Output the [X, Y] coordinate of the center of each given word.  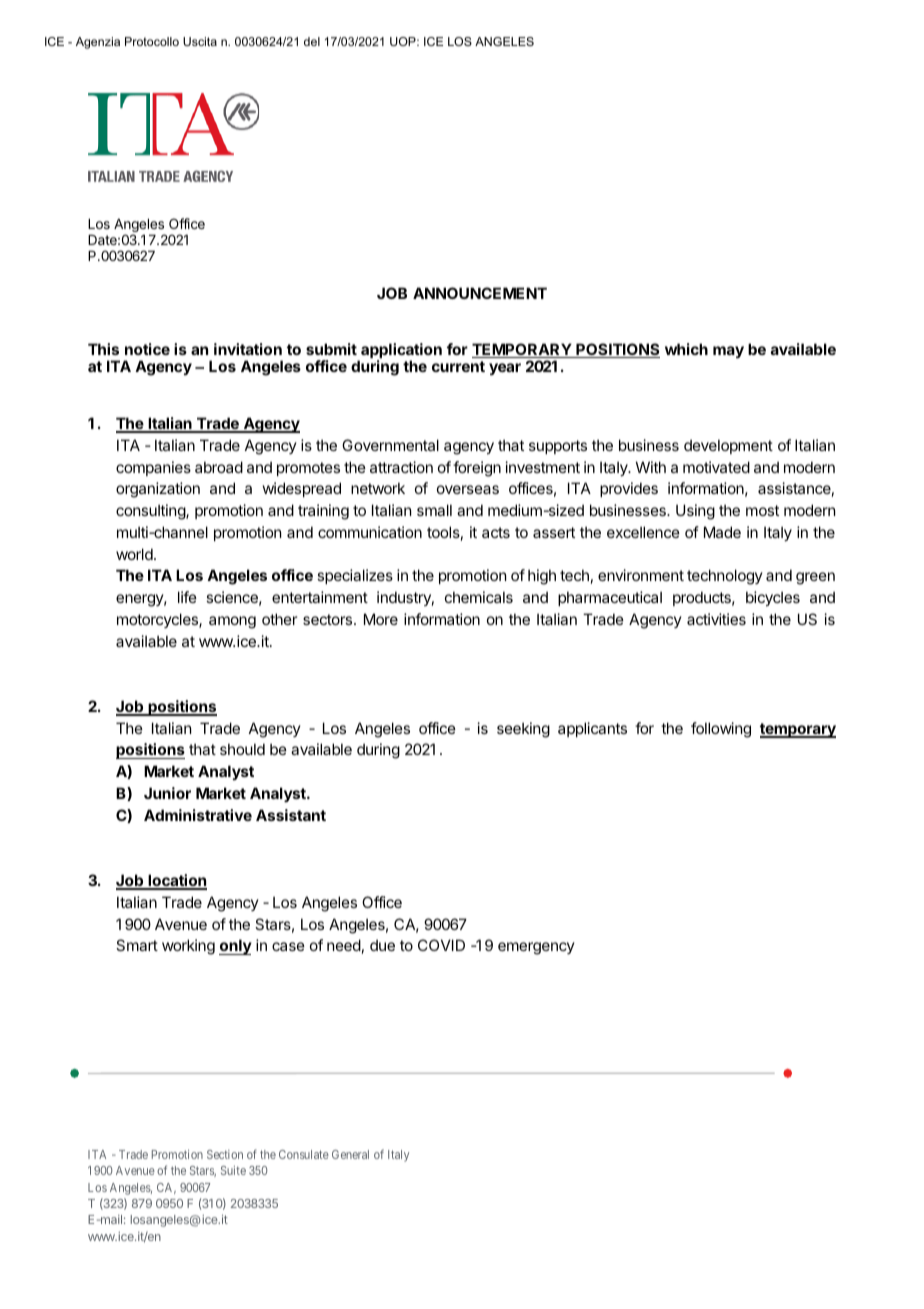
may [728, 352]
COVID [441, 945]
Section [225, 1154]
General [350, 1154]
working [188, 947]
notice [147, 349]
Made [722, 532]
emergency [536, 948]
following [721, 730]
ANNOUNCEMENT [480, 293]
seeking [523, 730]
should [242, 749]
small [434, 510]
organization [158, 490]
